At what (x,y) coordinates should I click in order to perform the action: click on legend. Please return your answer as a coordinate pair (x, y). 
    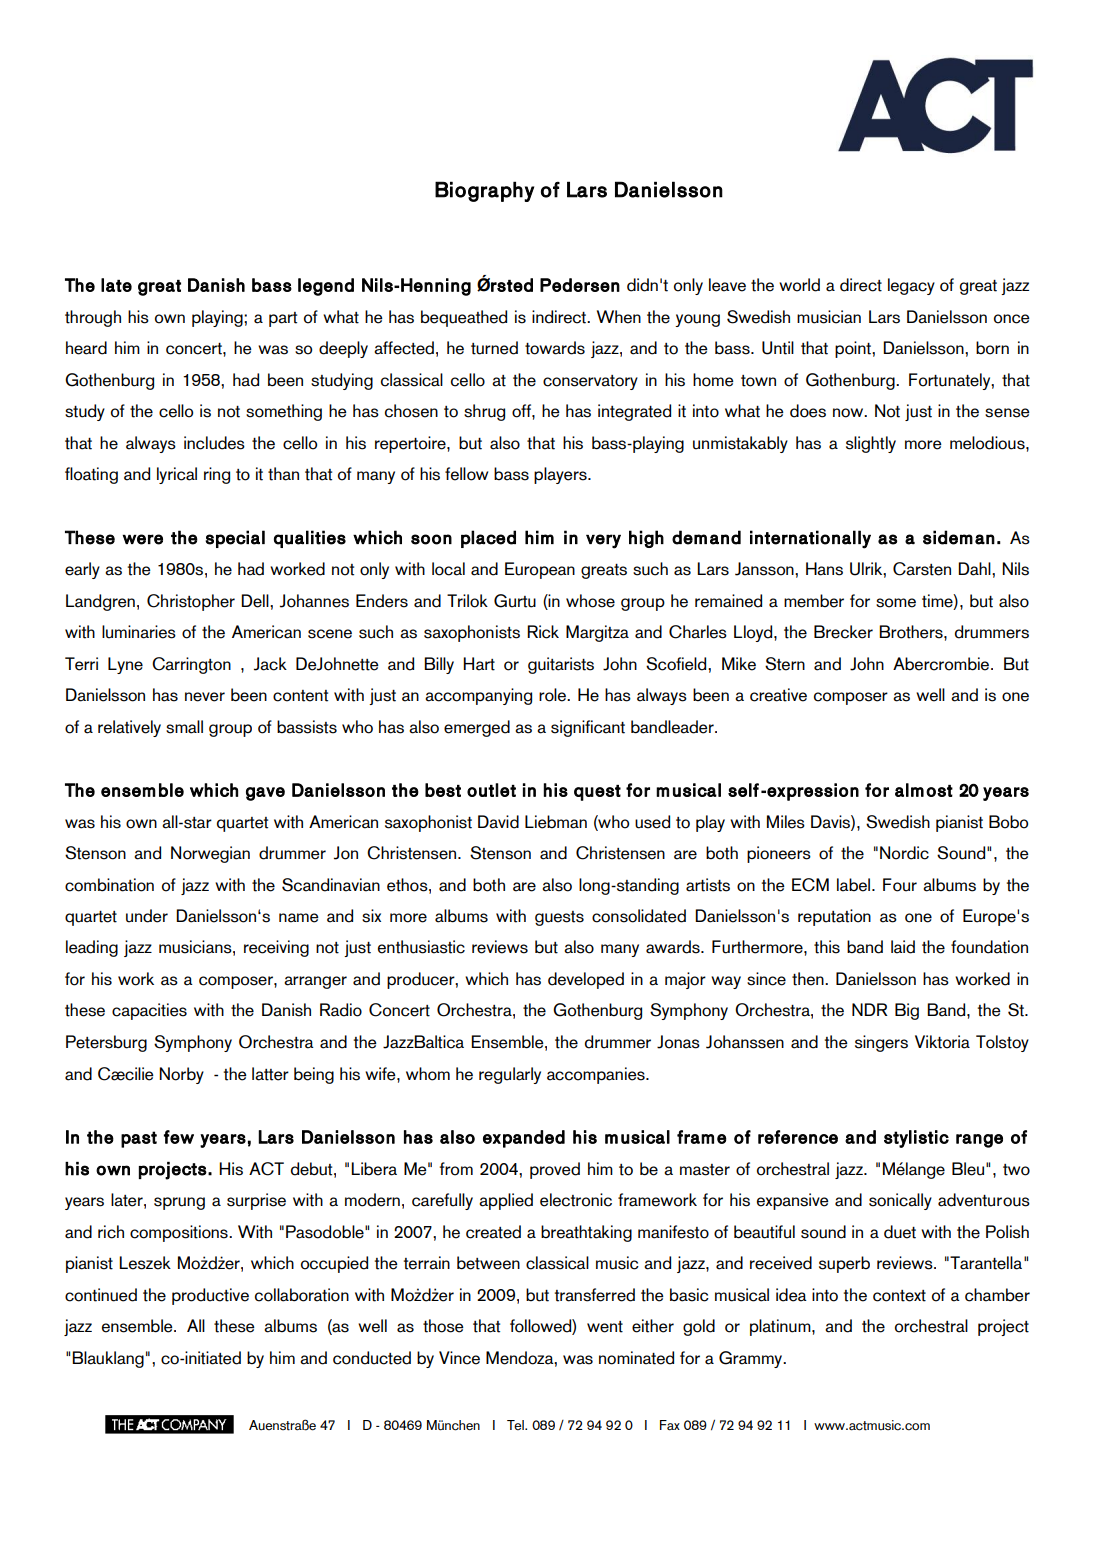
    Looking at the image, I should click on (326, 287).
